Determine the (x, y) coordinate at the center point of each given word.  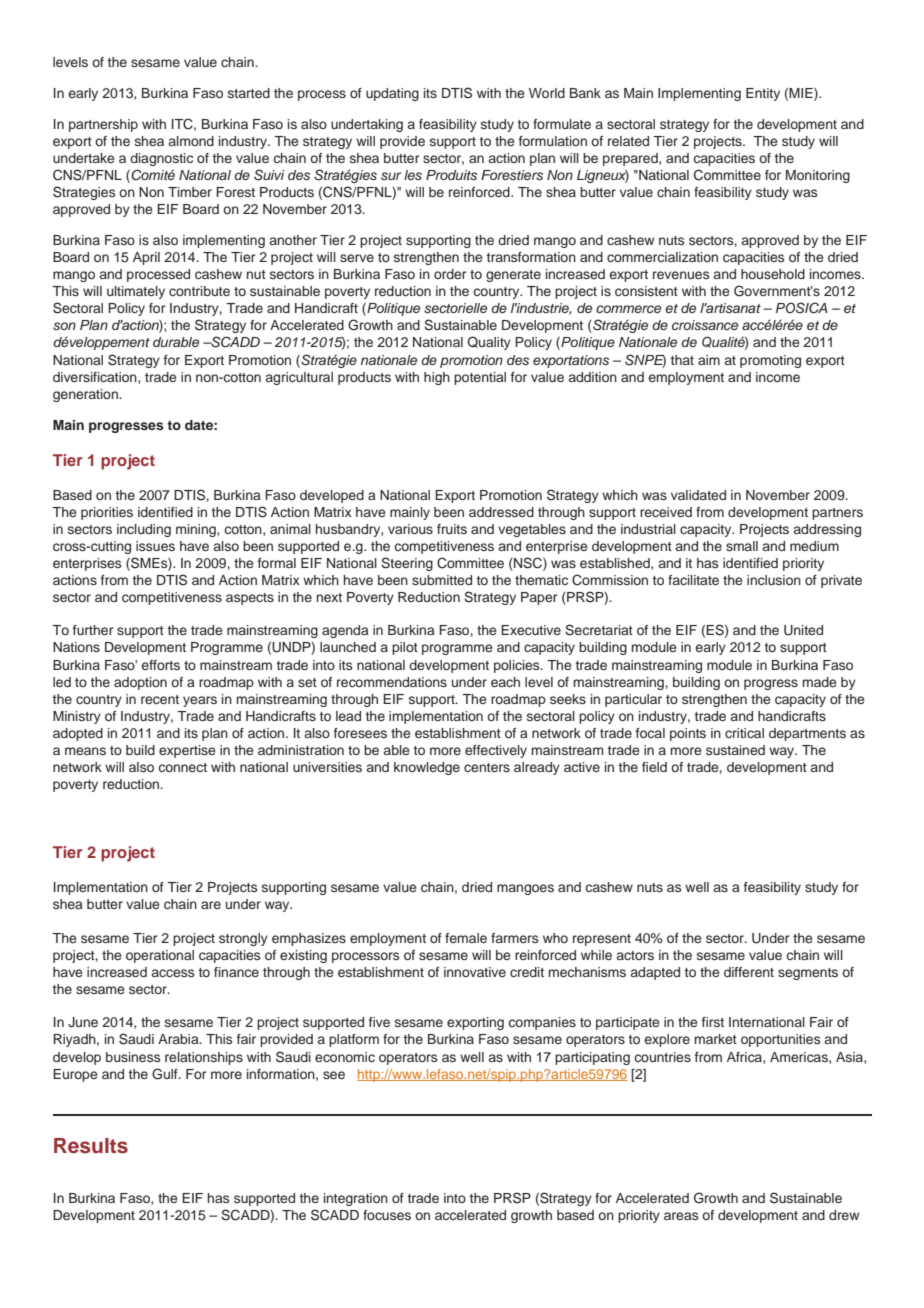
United (803, 630)
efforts (161, 665)
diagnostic (161, 159)
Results (91, 1146)
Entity (763, 94)
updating (392, 94)
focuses (387, 1215)
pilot (405, 648)
